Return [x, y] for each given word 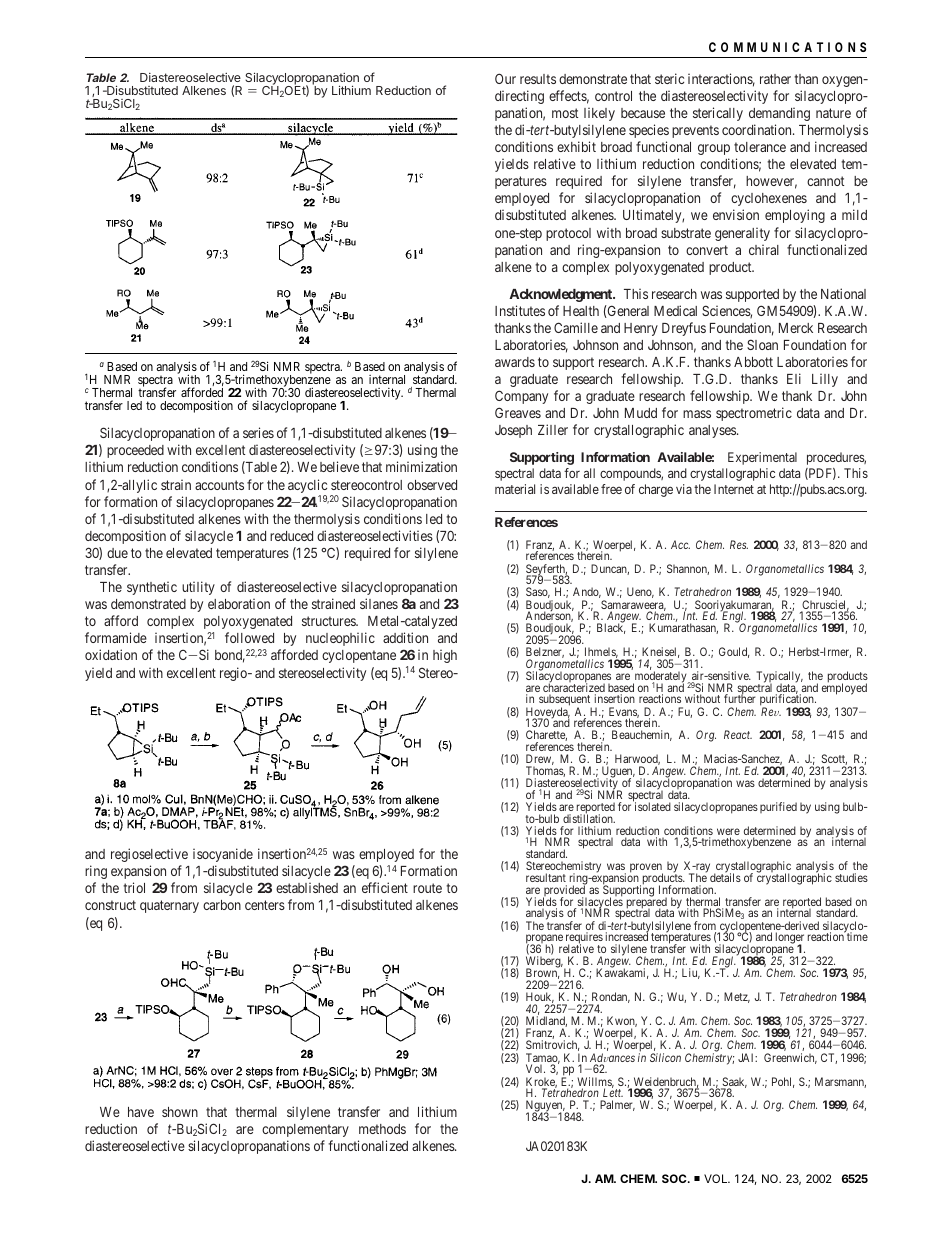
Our [505, 78]
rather [775, 79]
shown [180, 1112]
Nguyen [545, 1107]
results [538, 79]
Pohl [783, 1082]
